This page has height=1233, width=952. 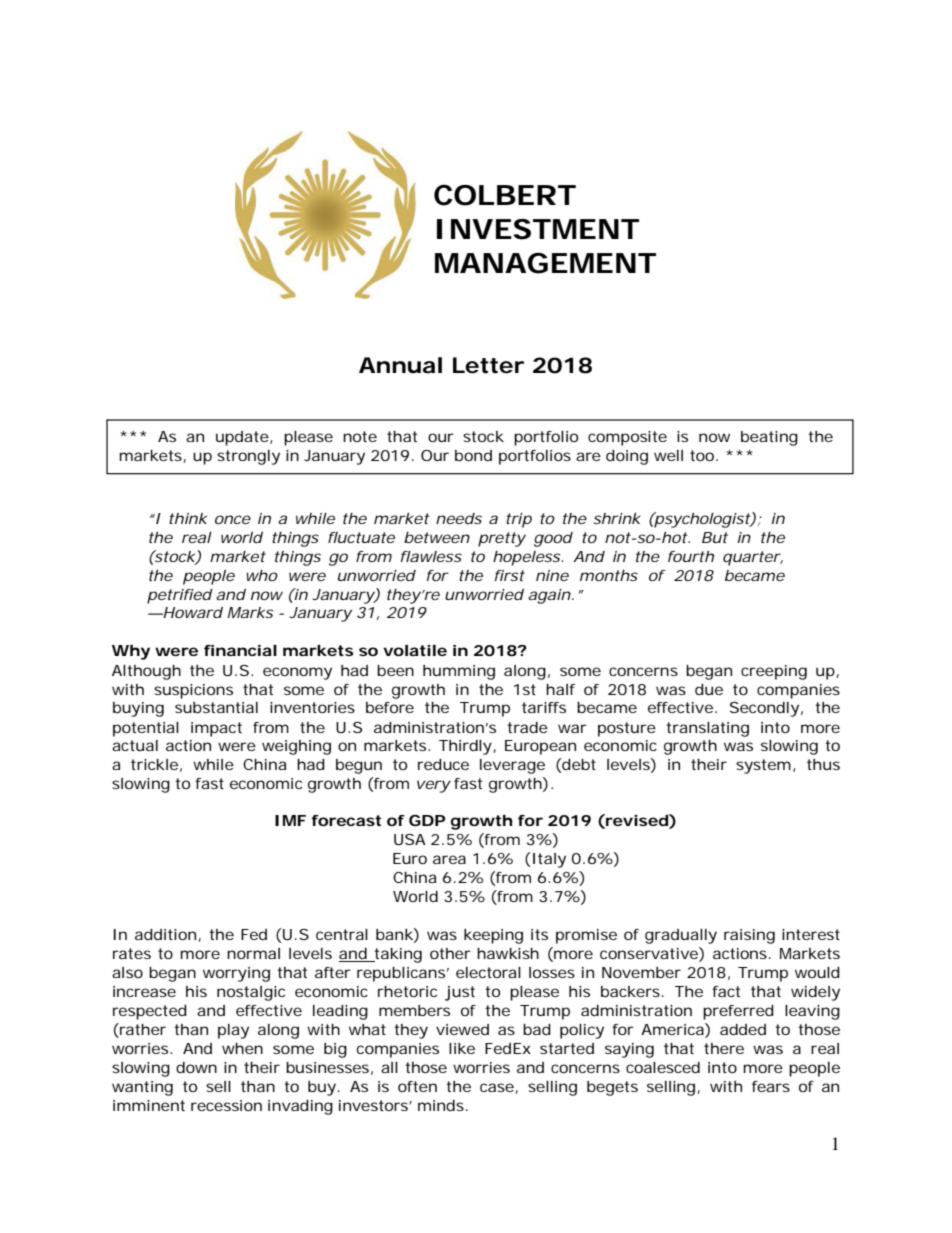 What do you see at coordinates (459, 672) in the page?
I see `humming` at bounding box center [459, 672].
